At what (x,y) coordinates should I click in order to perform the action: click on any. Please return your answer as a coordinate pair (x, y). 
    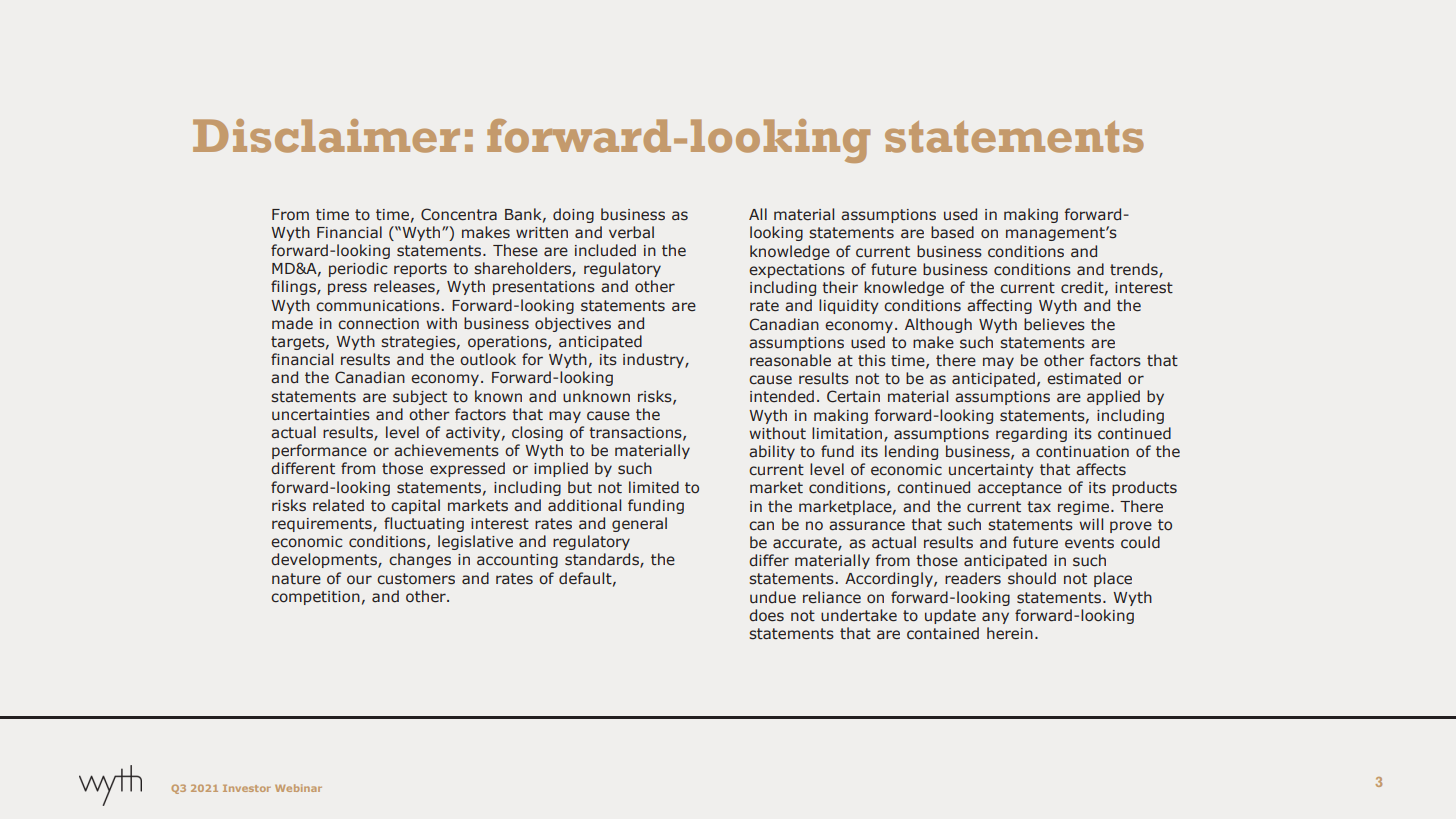
    Looking at the image, I should click on (995, 618).
